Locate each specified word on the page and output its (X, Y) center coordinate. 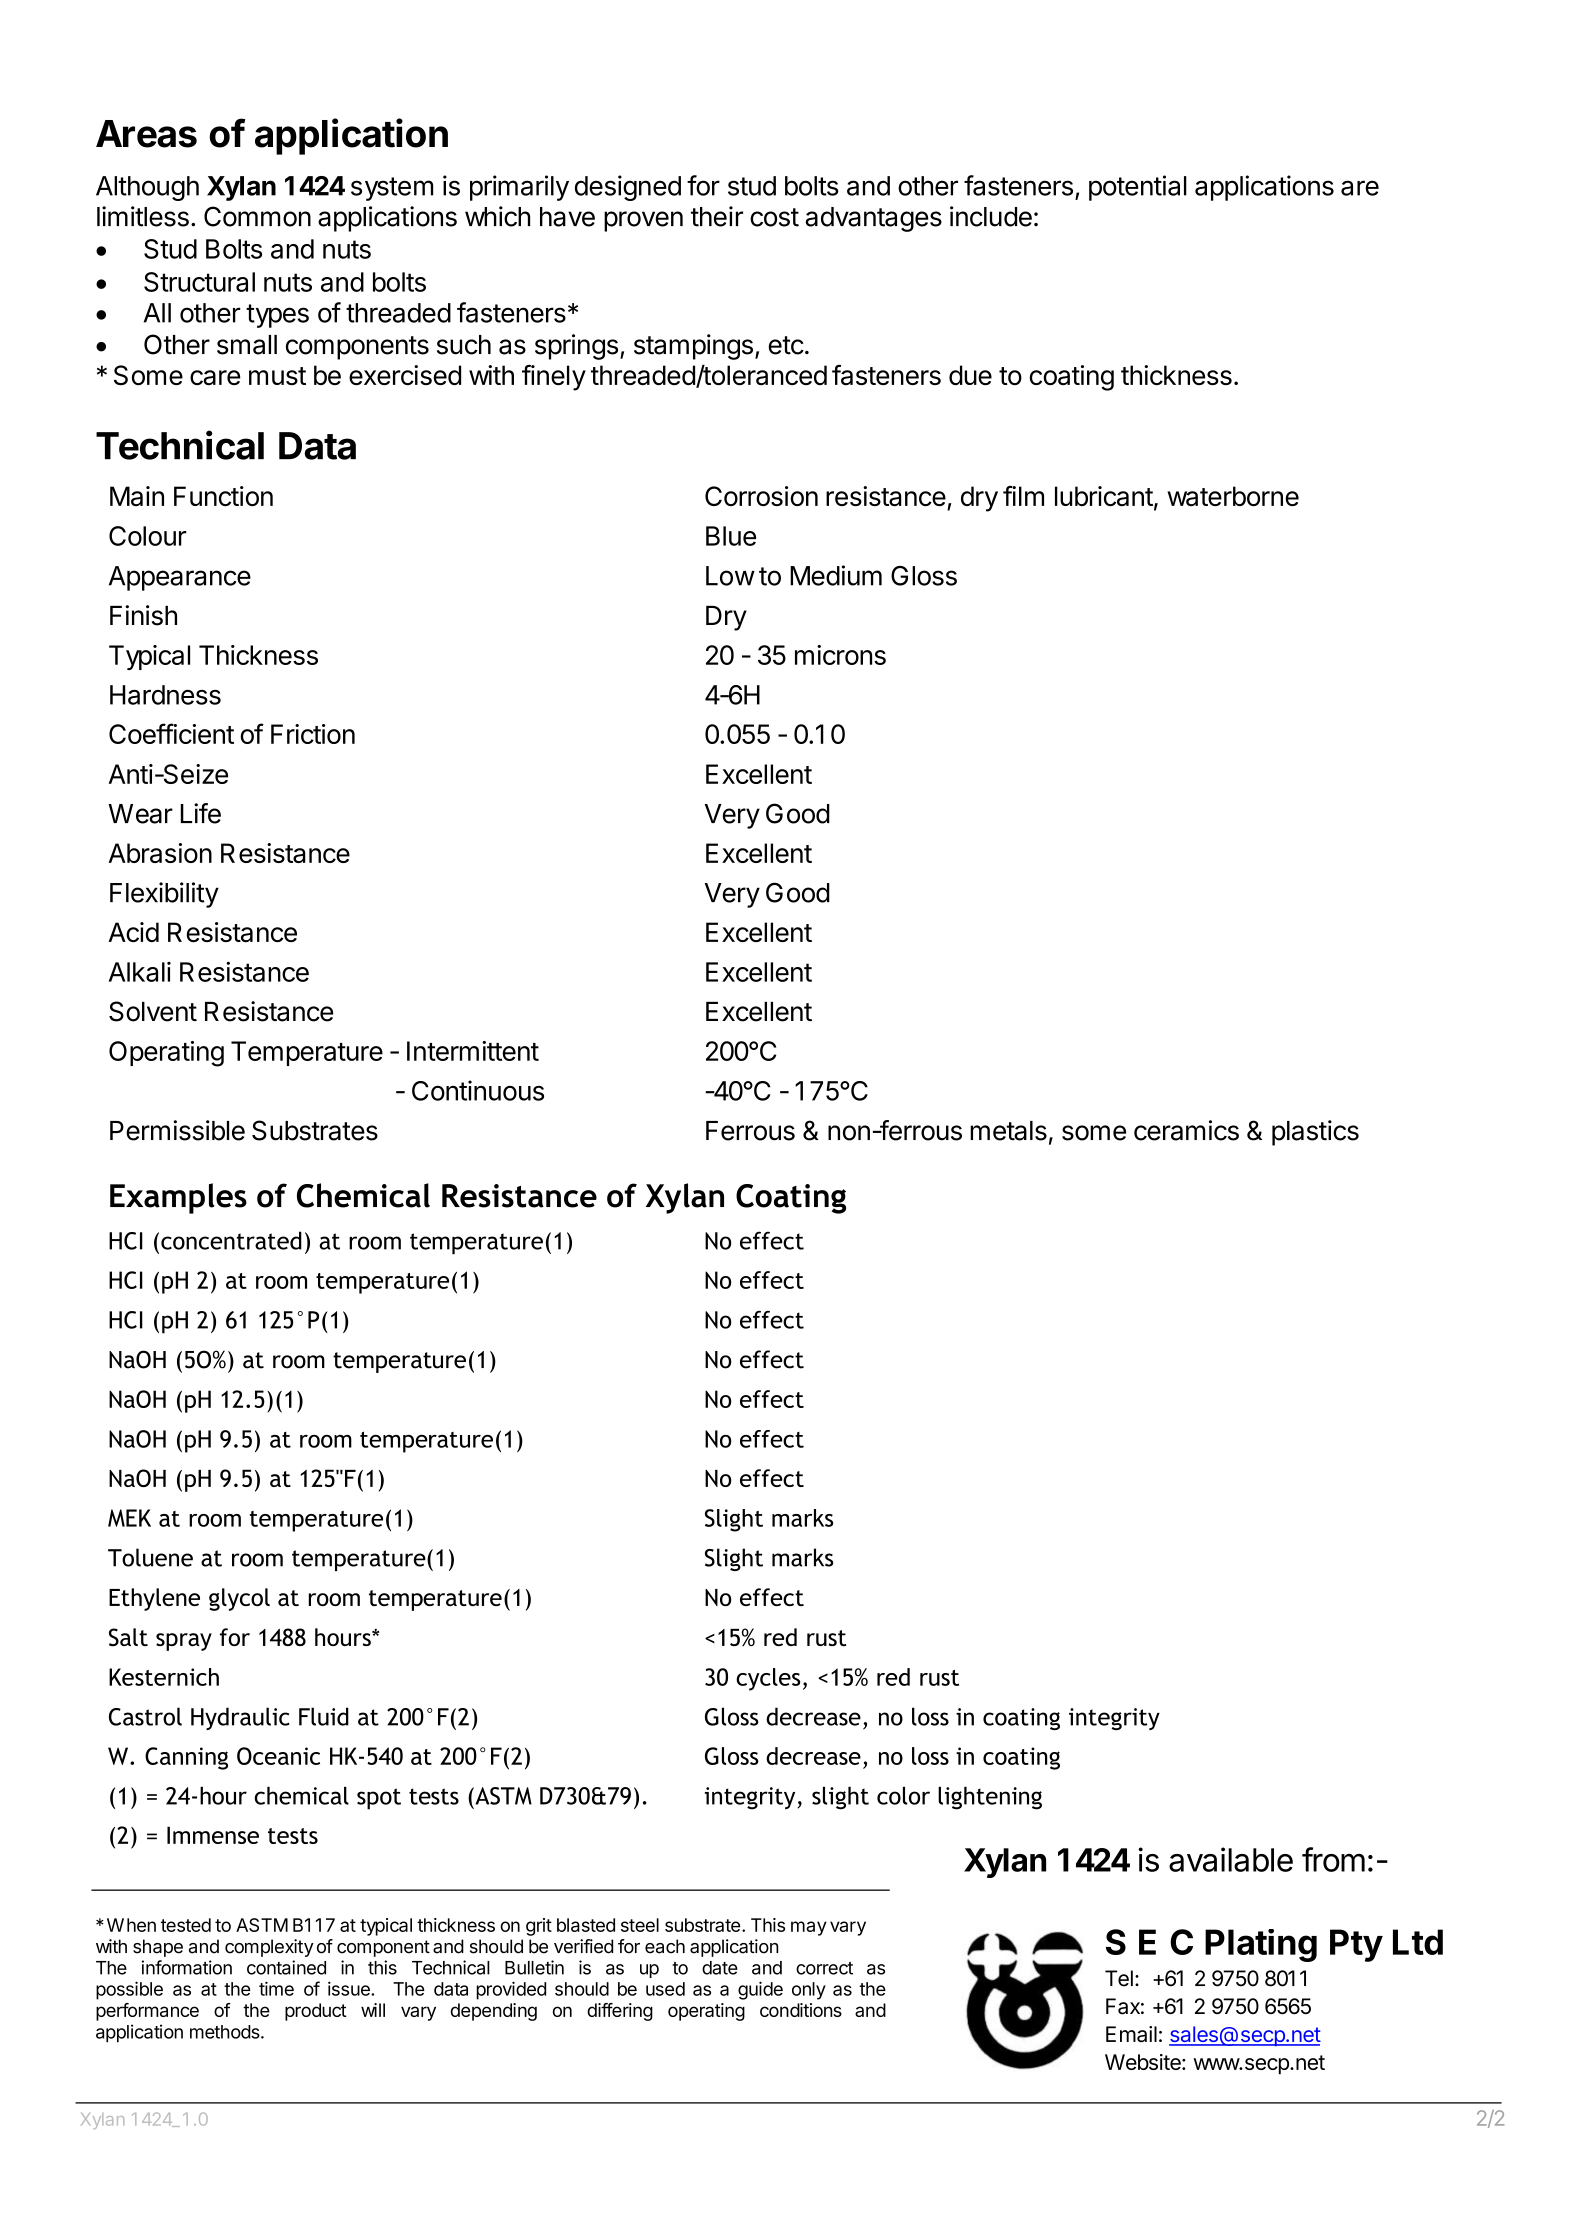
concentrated (231, 1240)
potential (1138, 188)
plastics (1315, 1133)
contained (286, 1967)
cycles (768, 1679)
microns (840, 655)
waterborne (1233, 496)
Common (257, 216)
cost (774, 217)
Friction (313, 734)
